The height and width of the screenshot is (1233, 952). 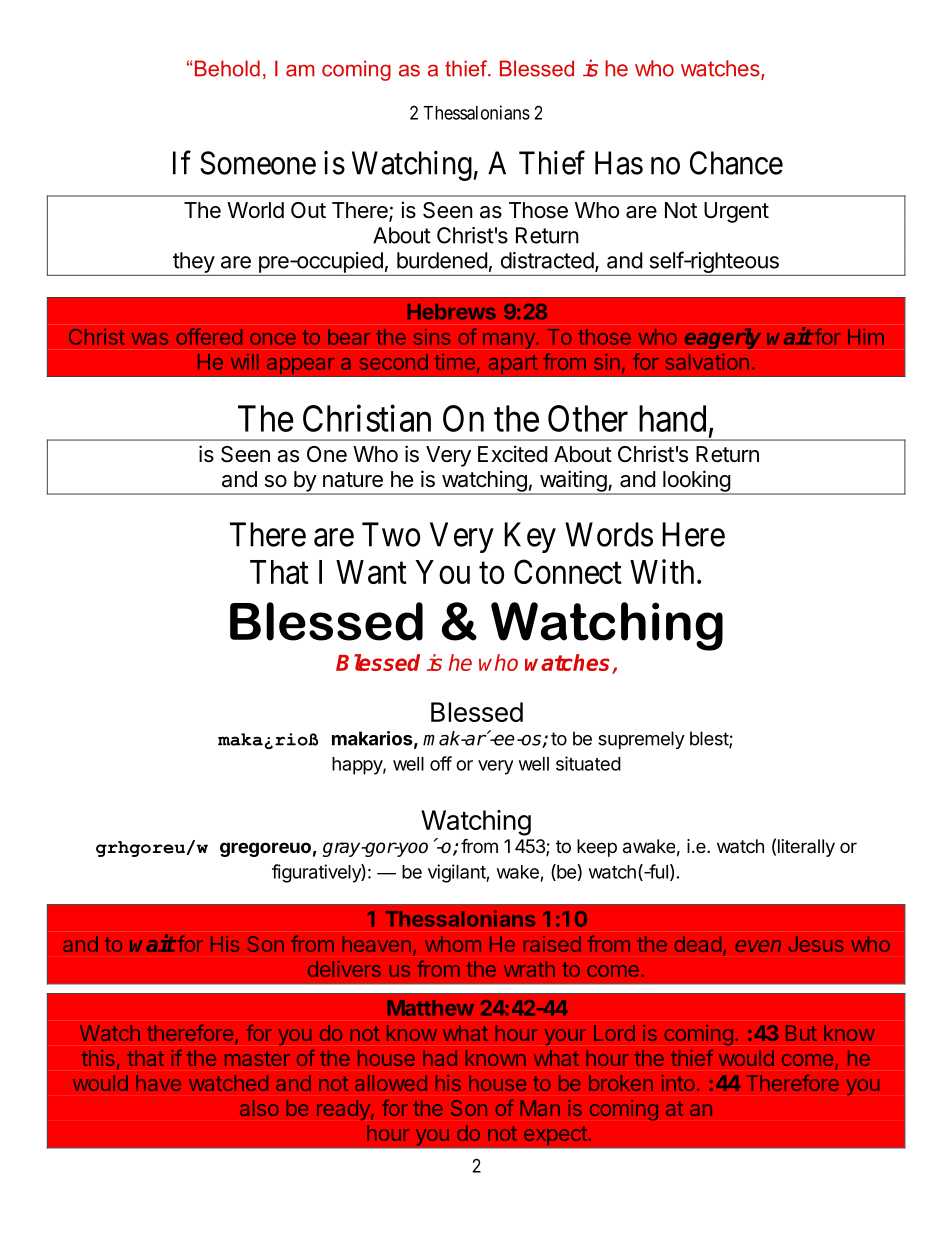 I want to click on into, so click(x=678, y=1083).
